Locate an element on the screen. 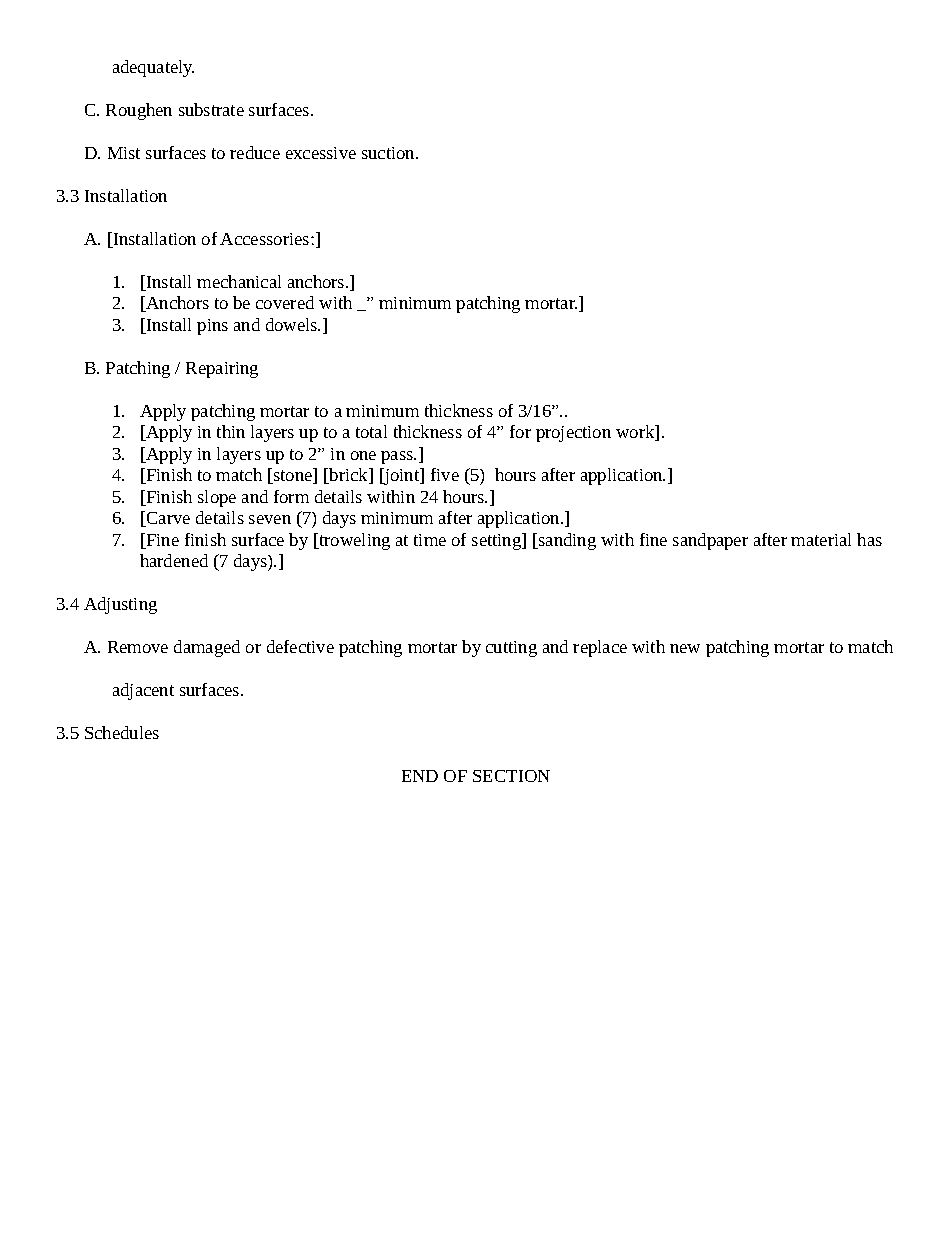 The width and height of the screenshot is (952, 1233). excessive is located at coordinates (321, 153).
